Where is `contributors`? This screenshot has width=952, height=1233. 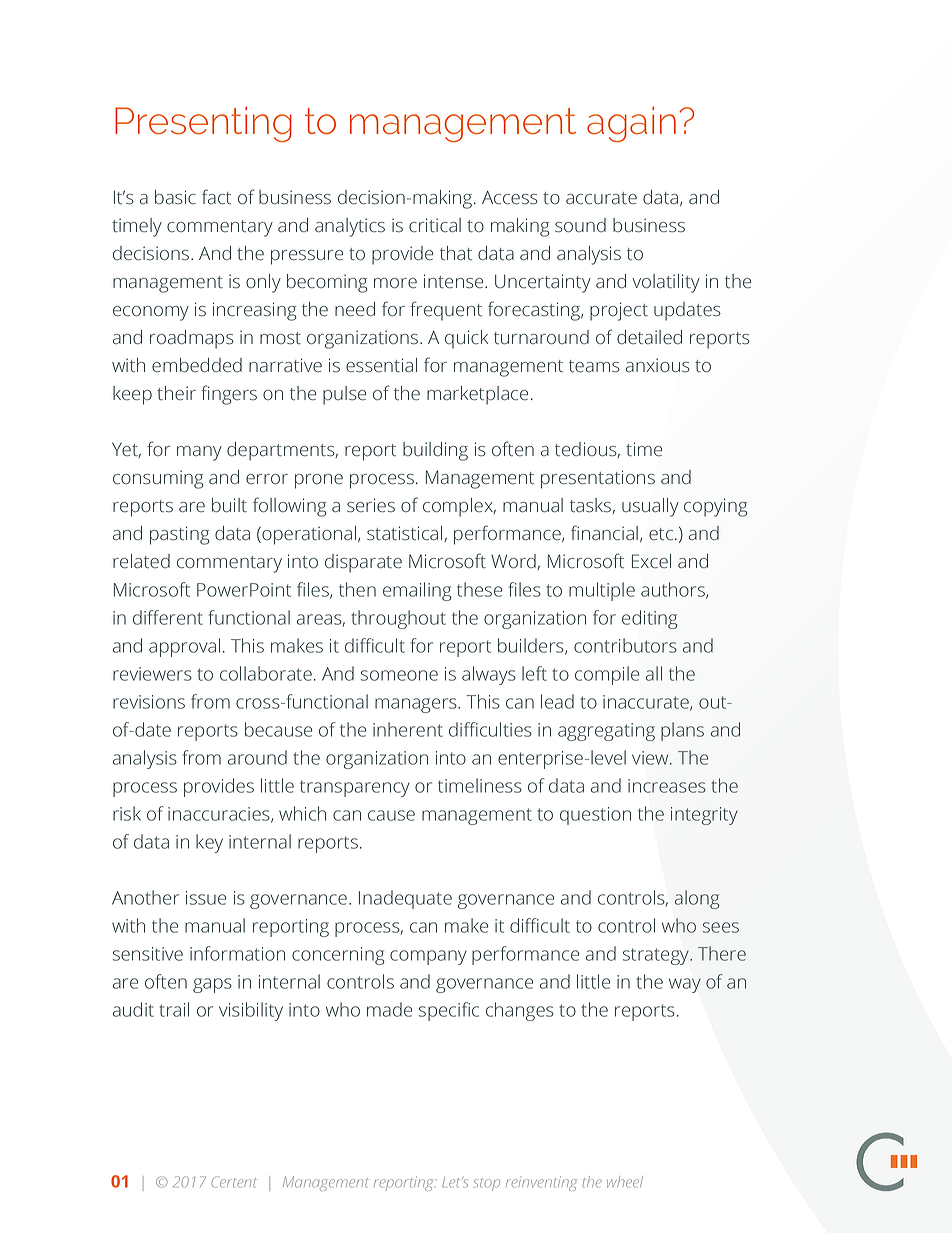
contributors is located at coordinates (625, 645).
